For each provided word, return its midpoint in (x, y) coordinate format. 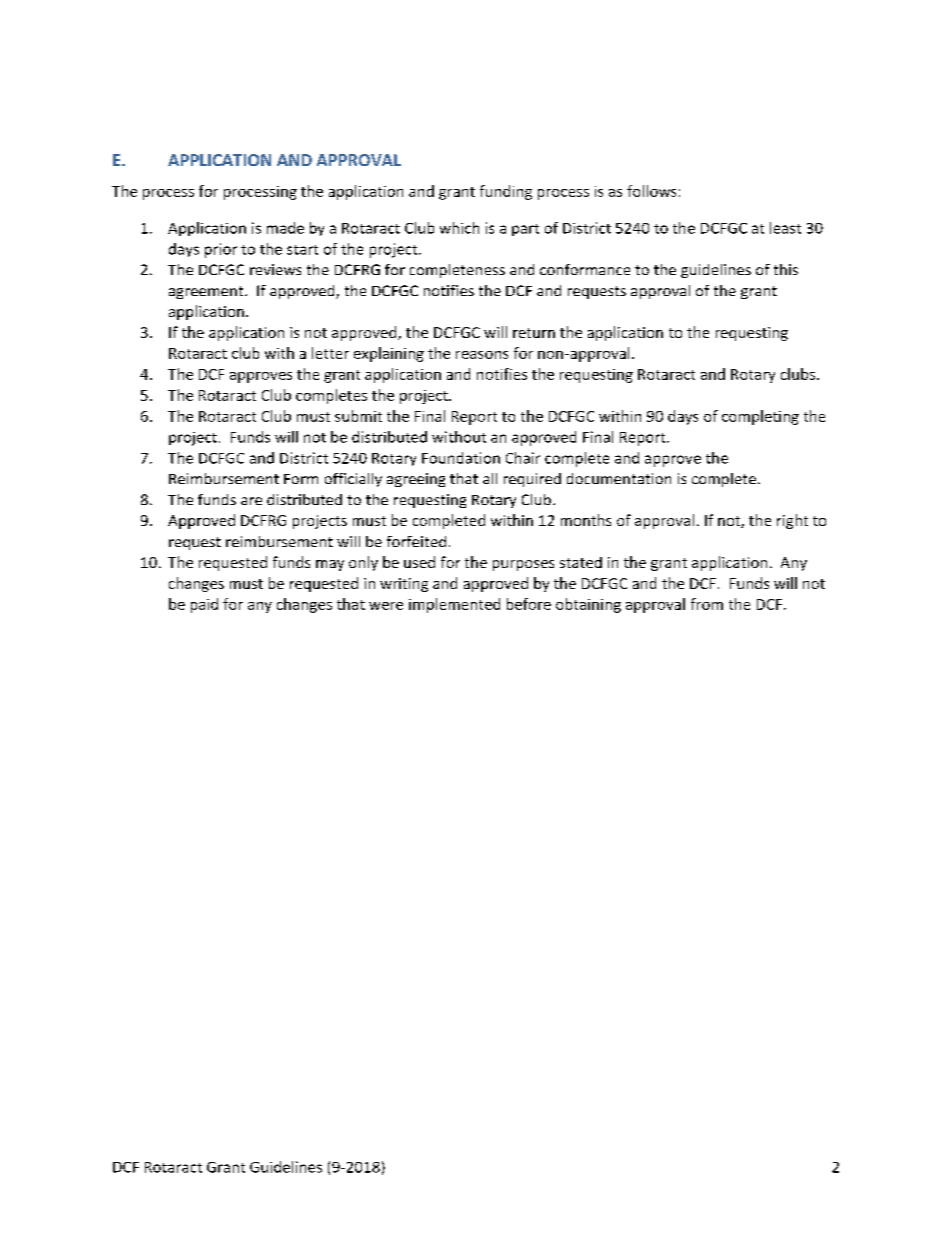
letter (330, 353)
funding (506, 192)
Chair (523, 458)
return (534, 333)
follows (651, 191)
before (529, 604)
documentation (619, 478)
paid (204, 605)
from (707, 604)
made (285, 228)
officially (353, 480)
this (786, 269)
